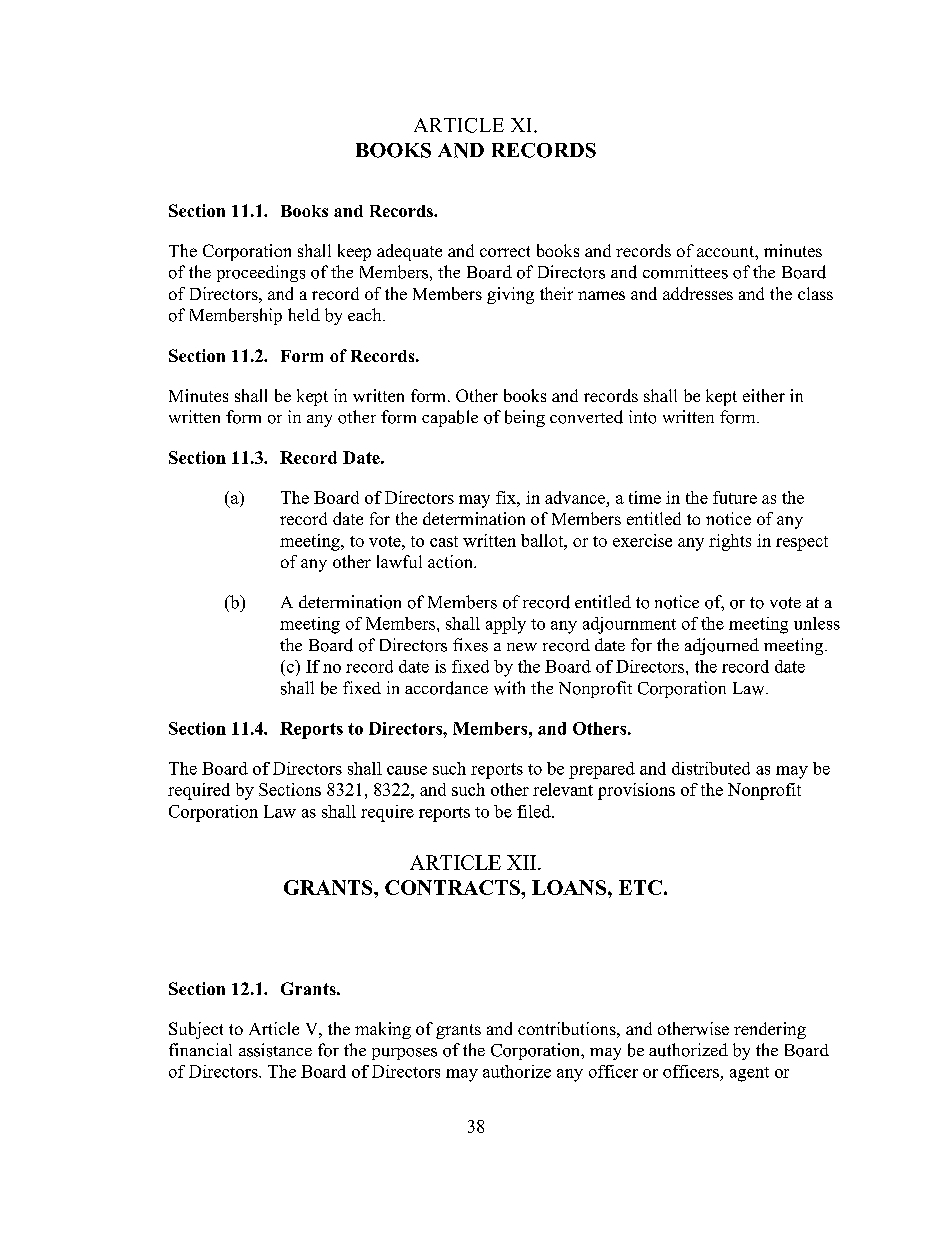 This document has height=1233, width=952. What do you see at coordinates (525, 418) in the document?
I see `being` at bounding box center [525, 418].
